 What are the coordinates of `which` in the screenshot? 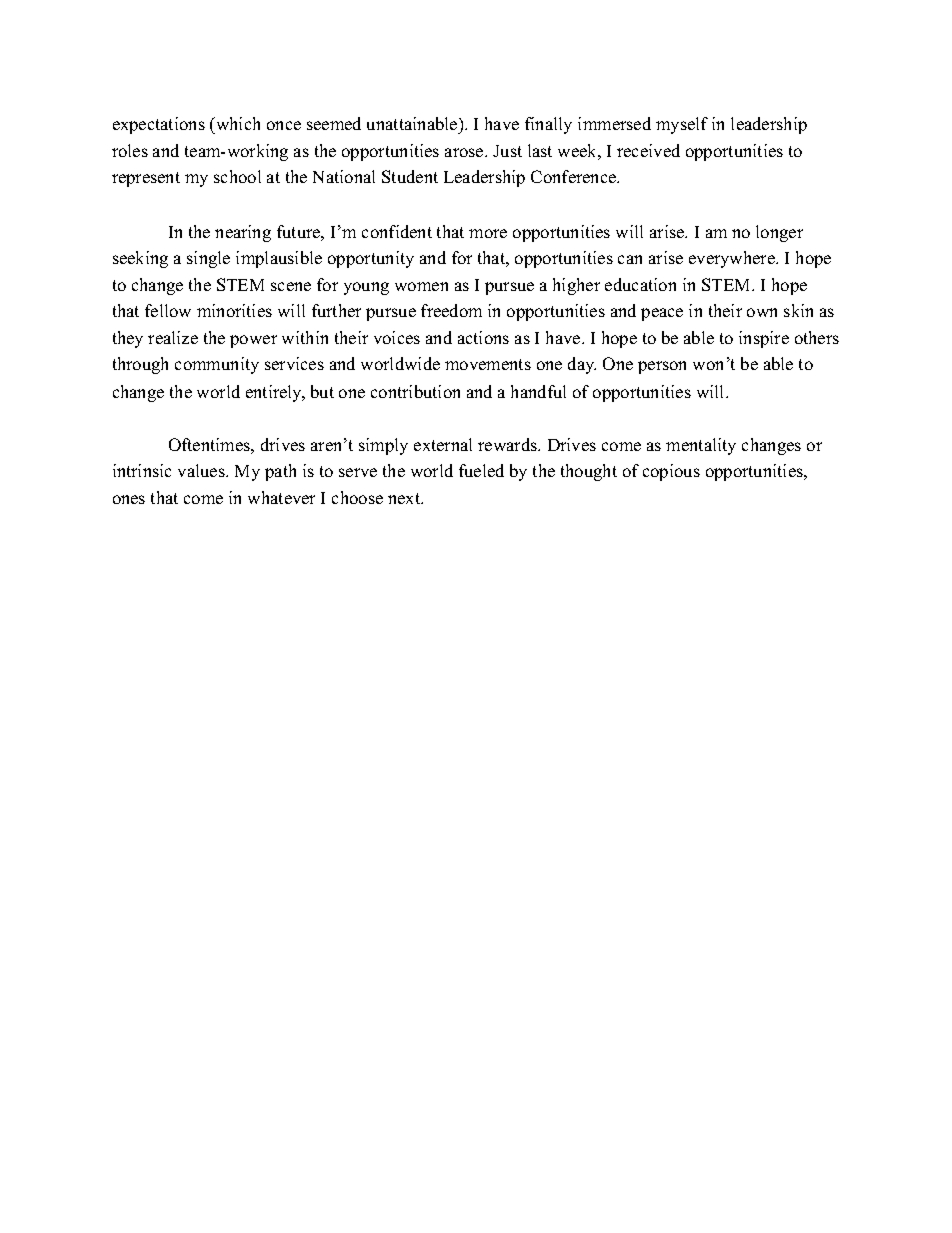 It's located at (237, 123).
